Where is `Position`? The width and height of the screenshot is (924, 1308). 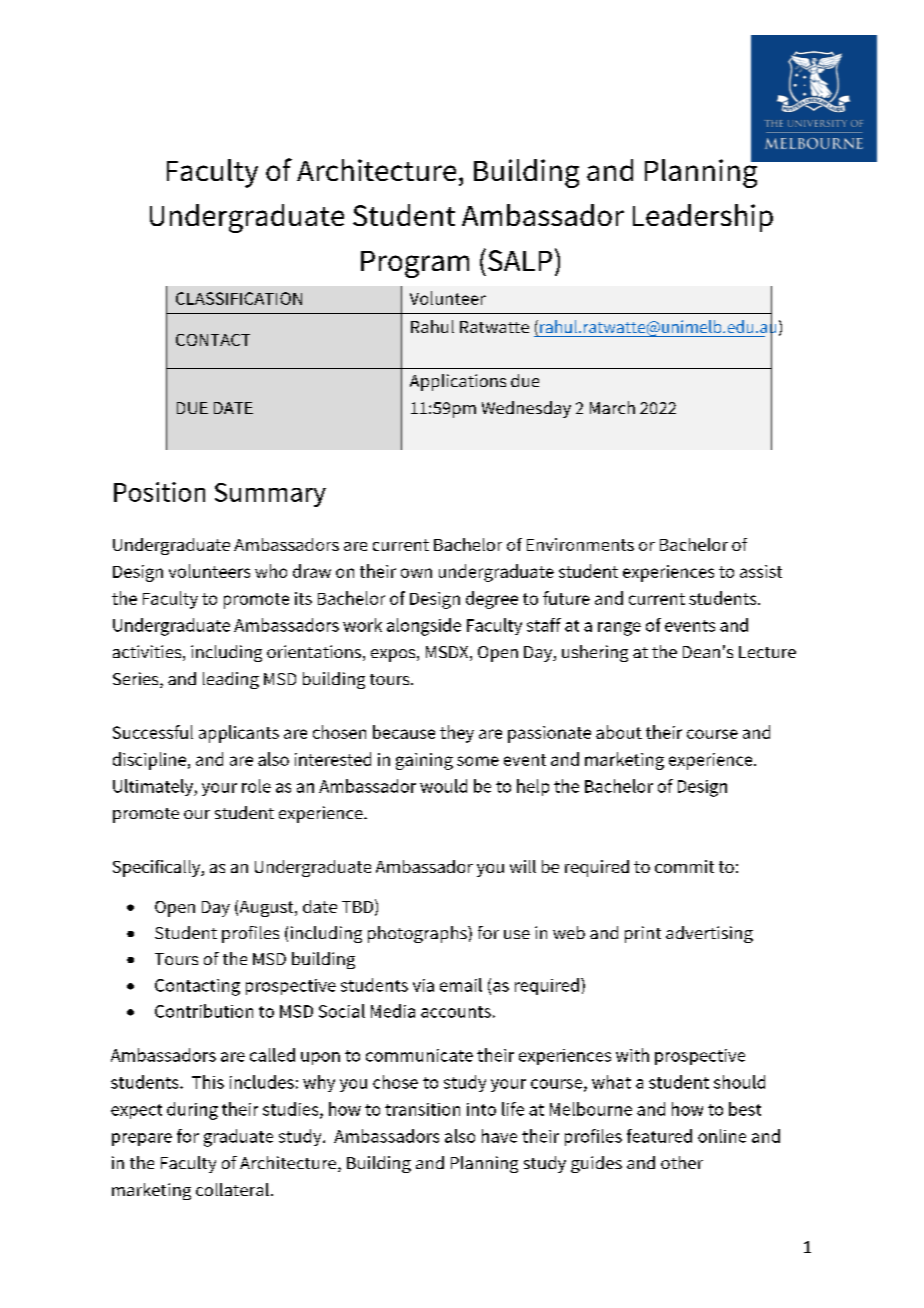 Position is located at coordinates (159, 492).
